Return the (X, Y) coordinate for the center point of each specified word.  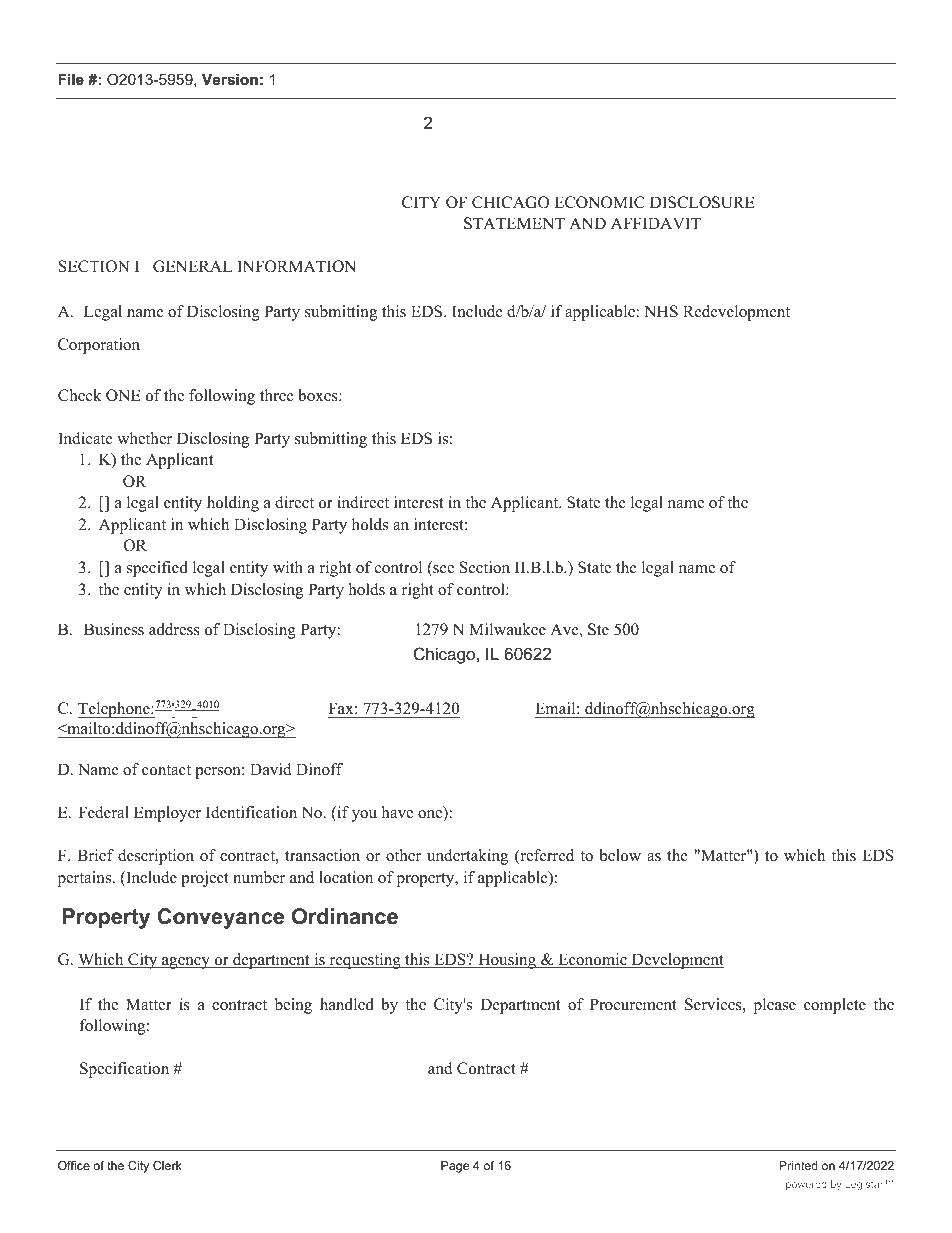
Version (230, 79)
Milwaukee (507, 629)
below (620, 855)
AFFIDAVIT (656, 223)
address (174, 629)
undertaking (467, 857)
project (205, 879)
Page (455, 1167)
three (277, 395)
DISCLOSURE (702, 202)
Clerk (167, 1165)
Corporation (99, 346)
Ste (598, 629)
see (442, 570)
